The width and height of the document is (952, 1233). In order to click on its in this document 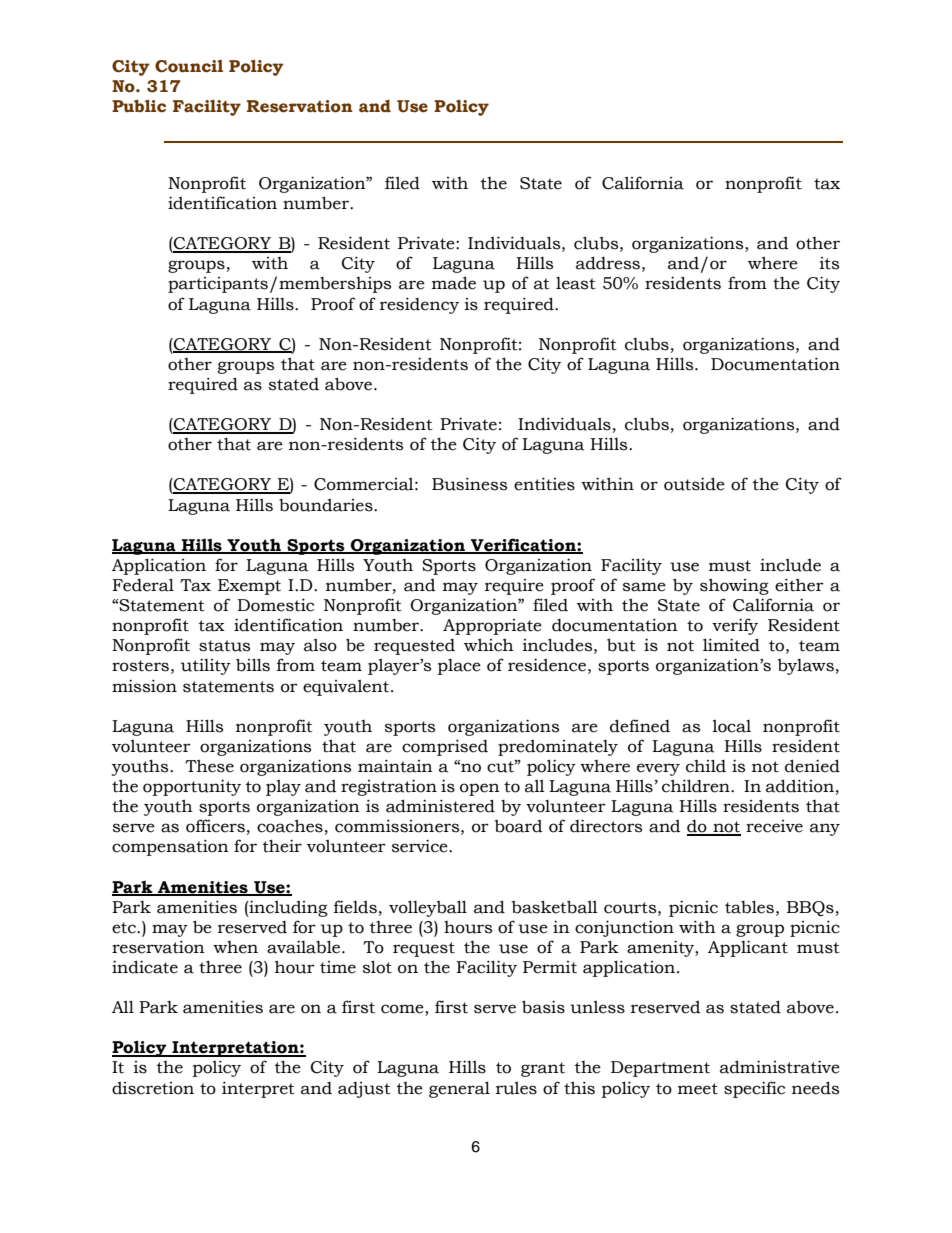, I will do `click(829, 263)`.
